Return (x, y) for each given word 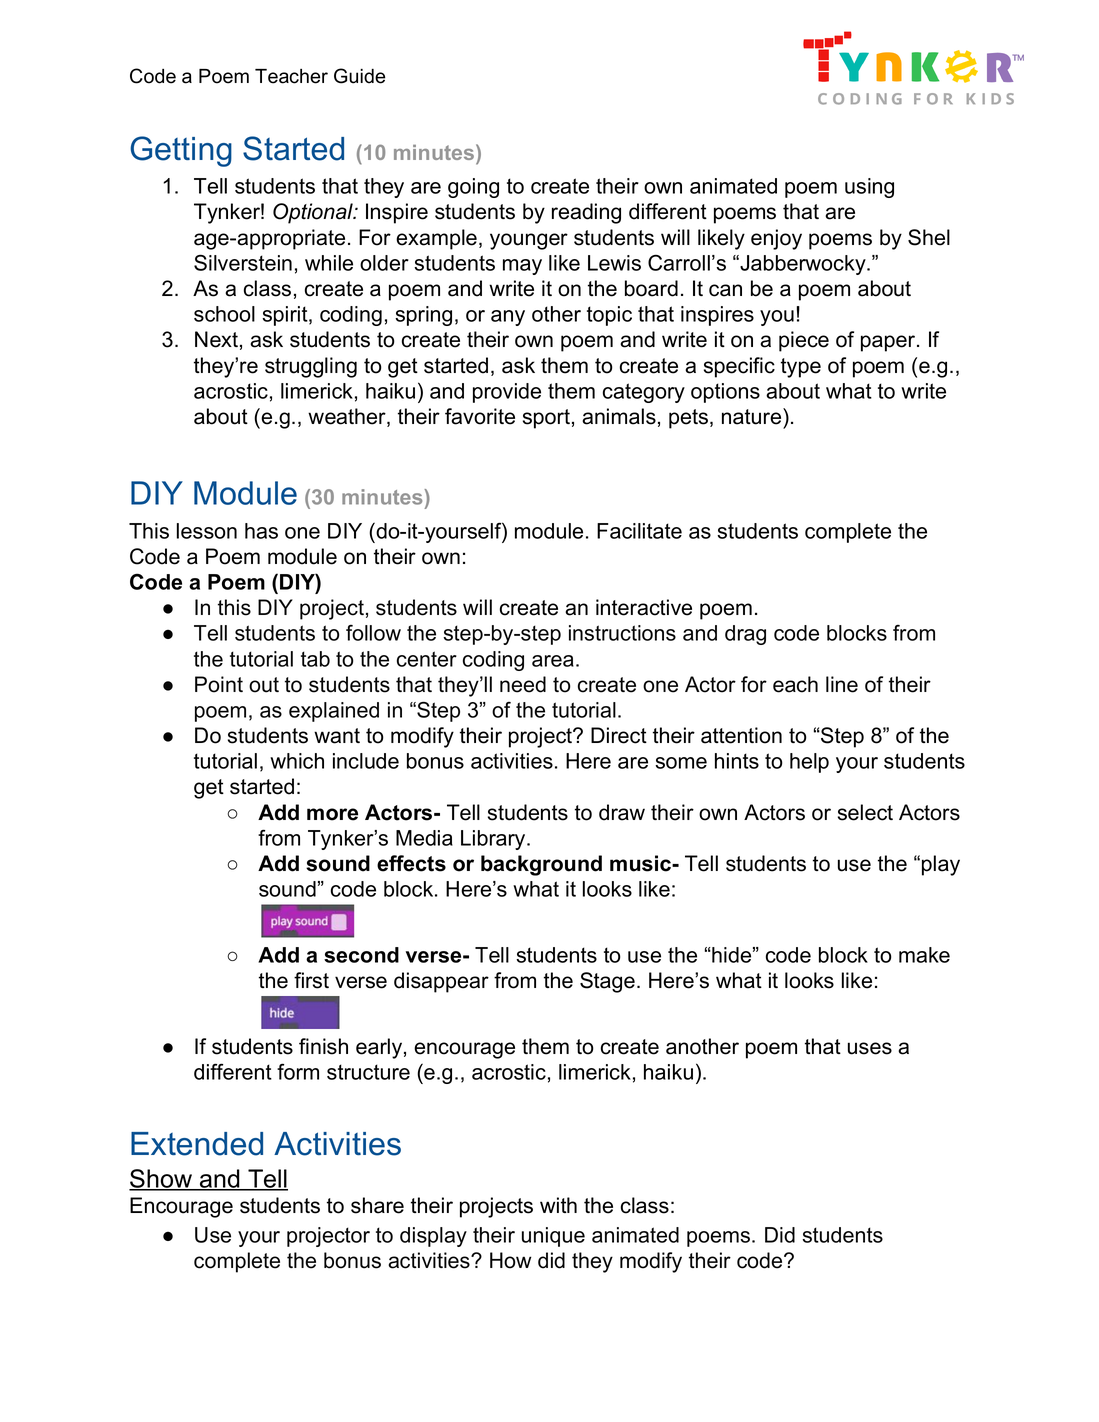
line (842, 684)
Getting (181, 151)
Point (219, 684)
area (553, 661)
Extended (197, 1144)
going (473, 188)
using (869, 188)
